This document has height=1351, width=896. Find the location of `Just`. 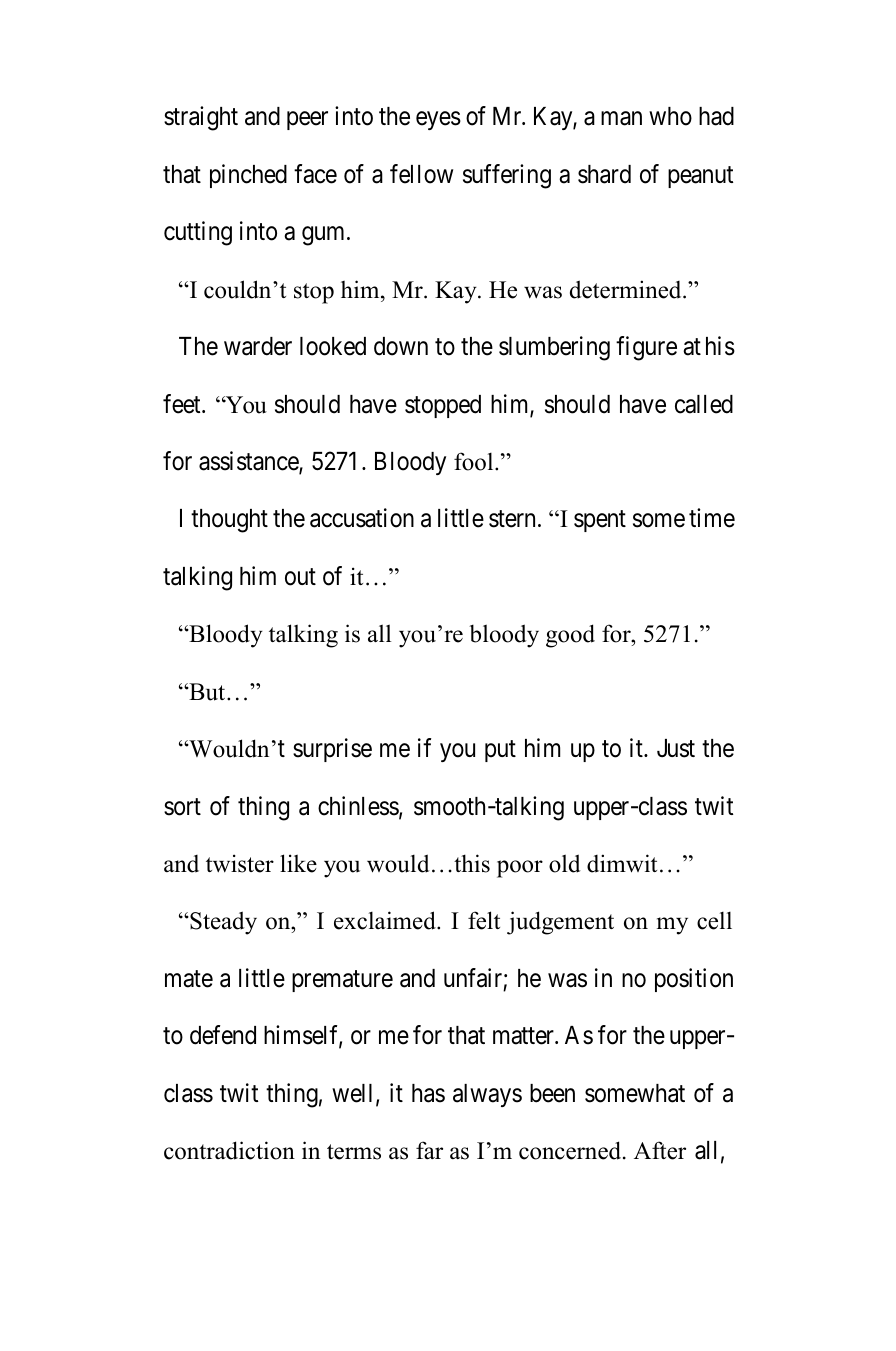

Just is located at coordinates (676, 748).
